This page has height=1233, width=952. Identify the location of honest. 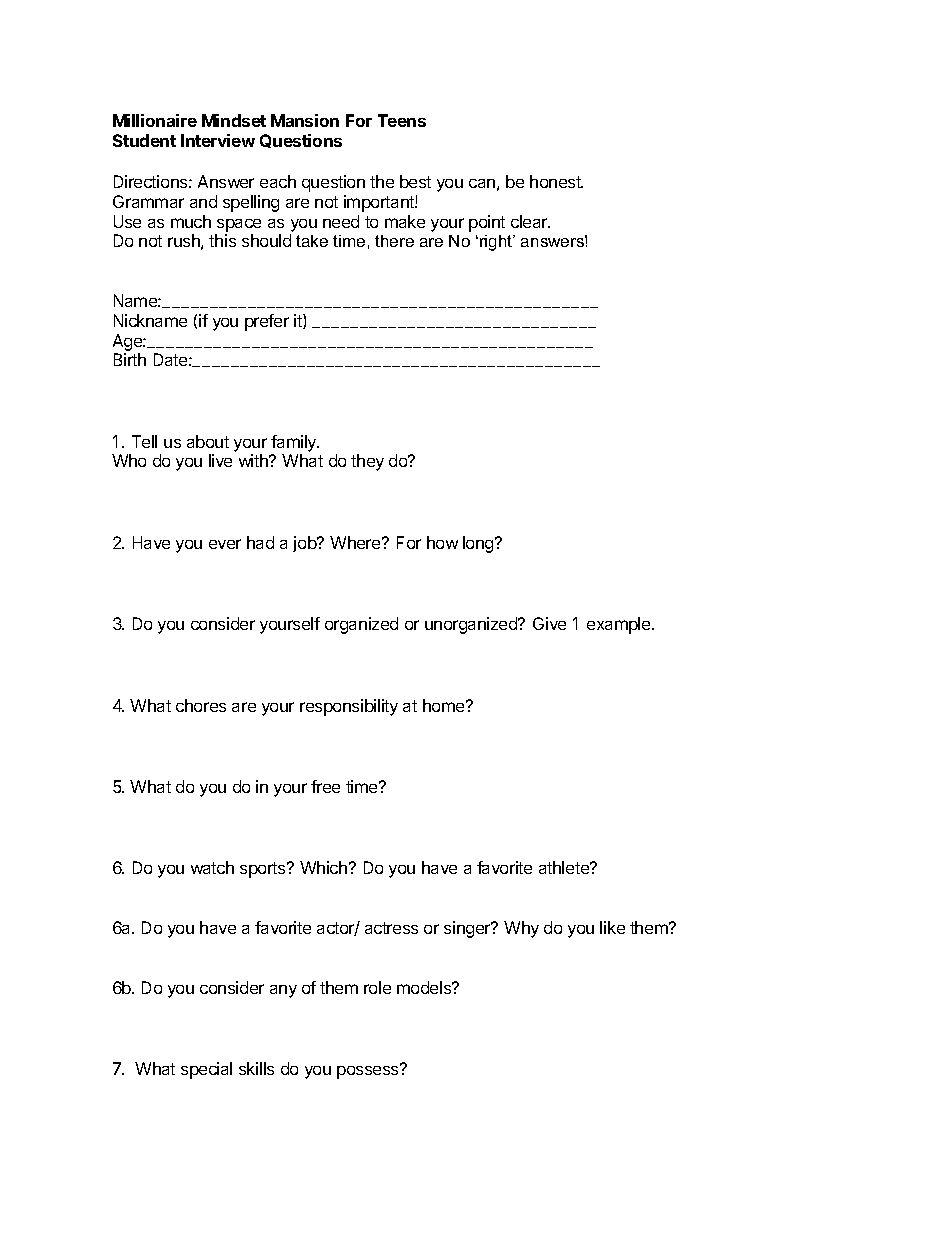
(556, 181).
